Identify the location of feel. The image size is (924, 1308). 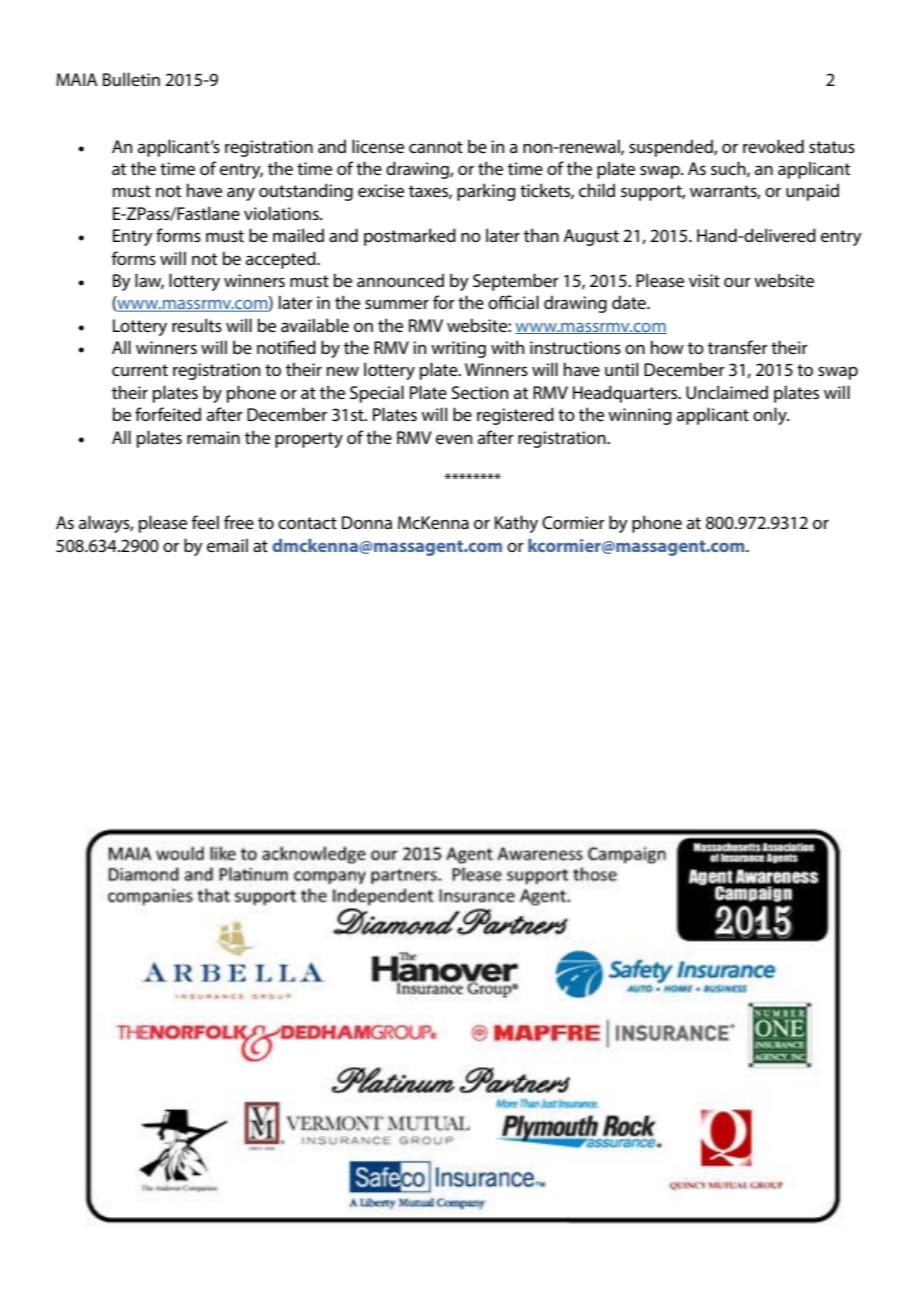
(205, 522).
